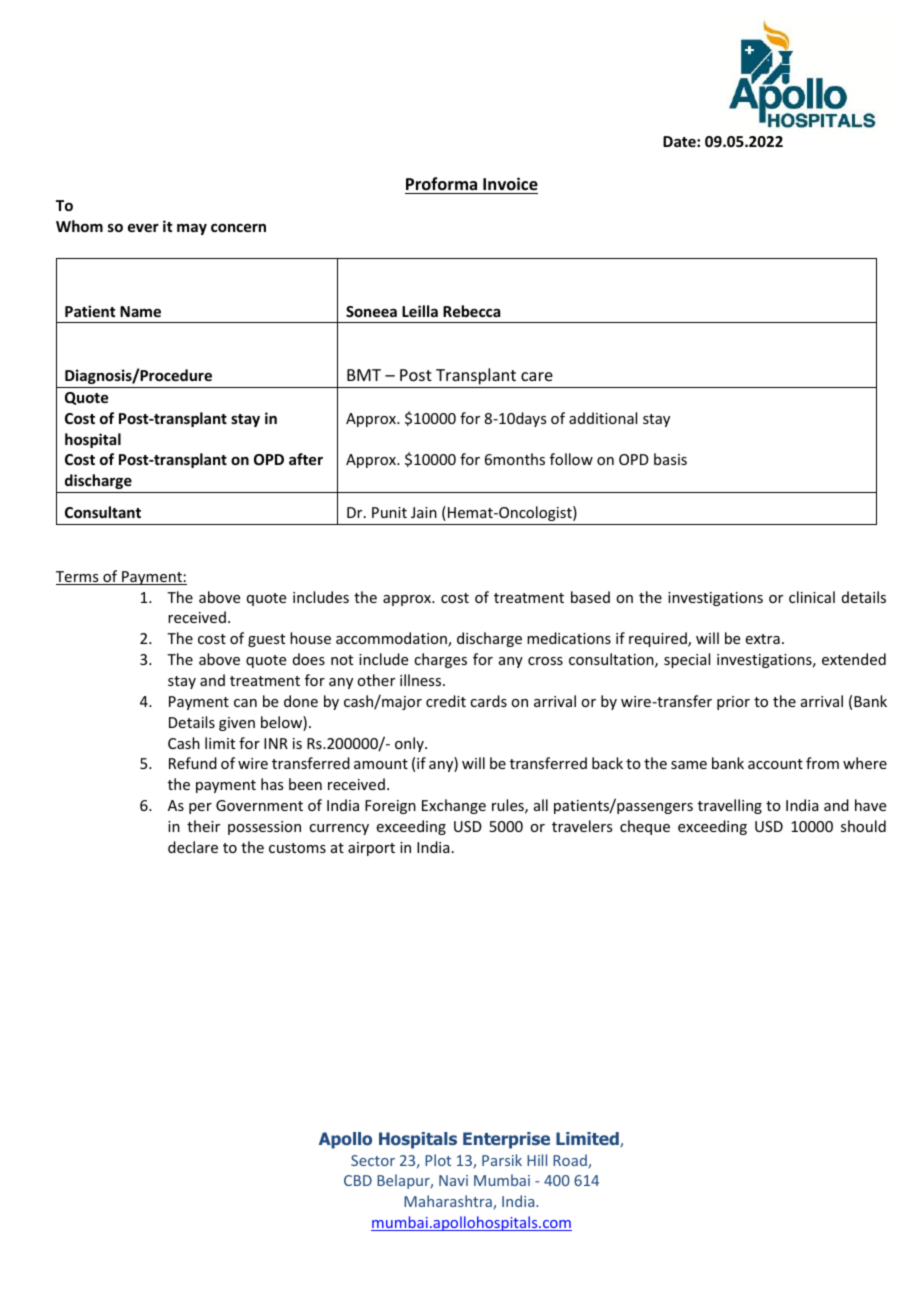  I want to click on clinical, so click(812, 597).
